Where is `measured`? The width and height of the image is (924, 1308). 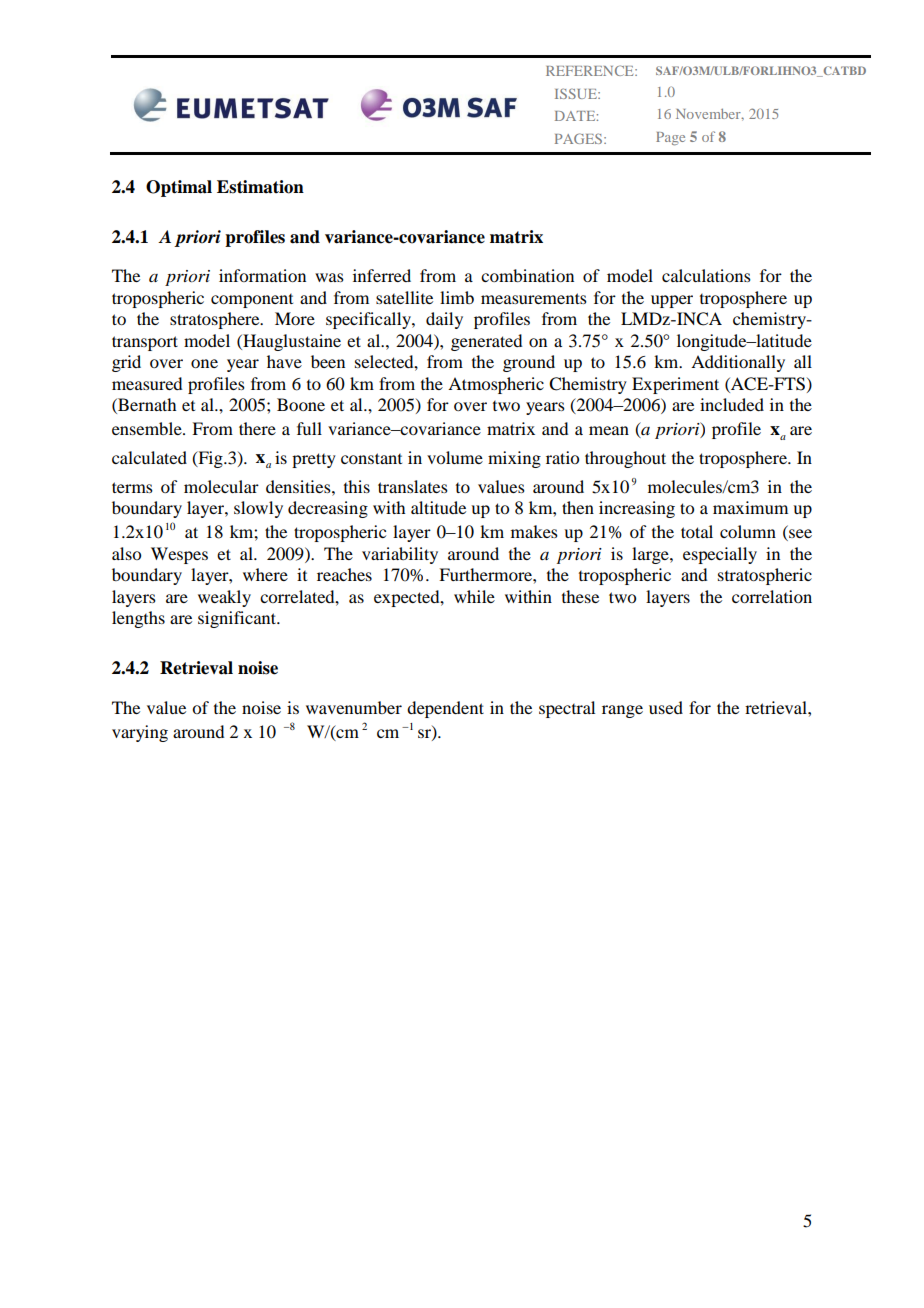 measured is located at coordinates (147, 383).
